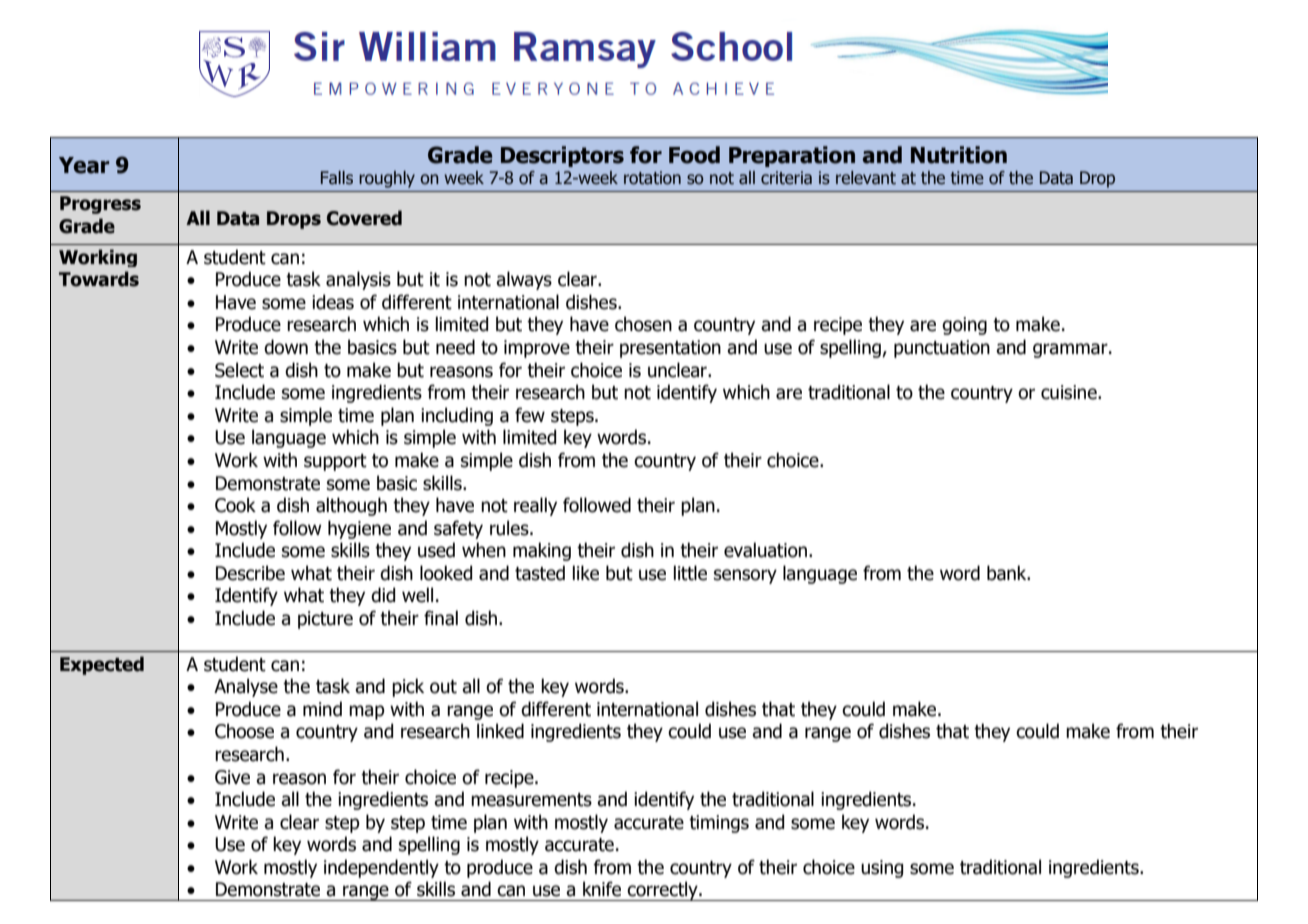  What do you see at coordinates (84, 165) in the screenshot?
I see `Year` at bounding box center [84, 165].
